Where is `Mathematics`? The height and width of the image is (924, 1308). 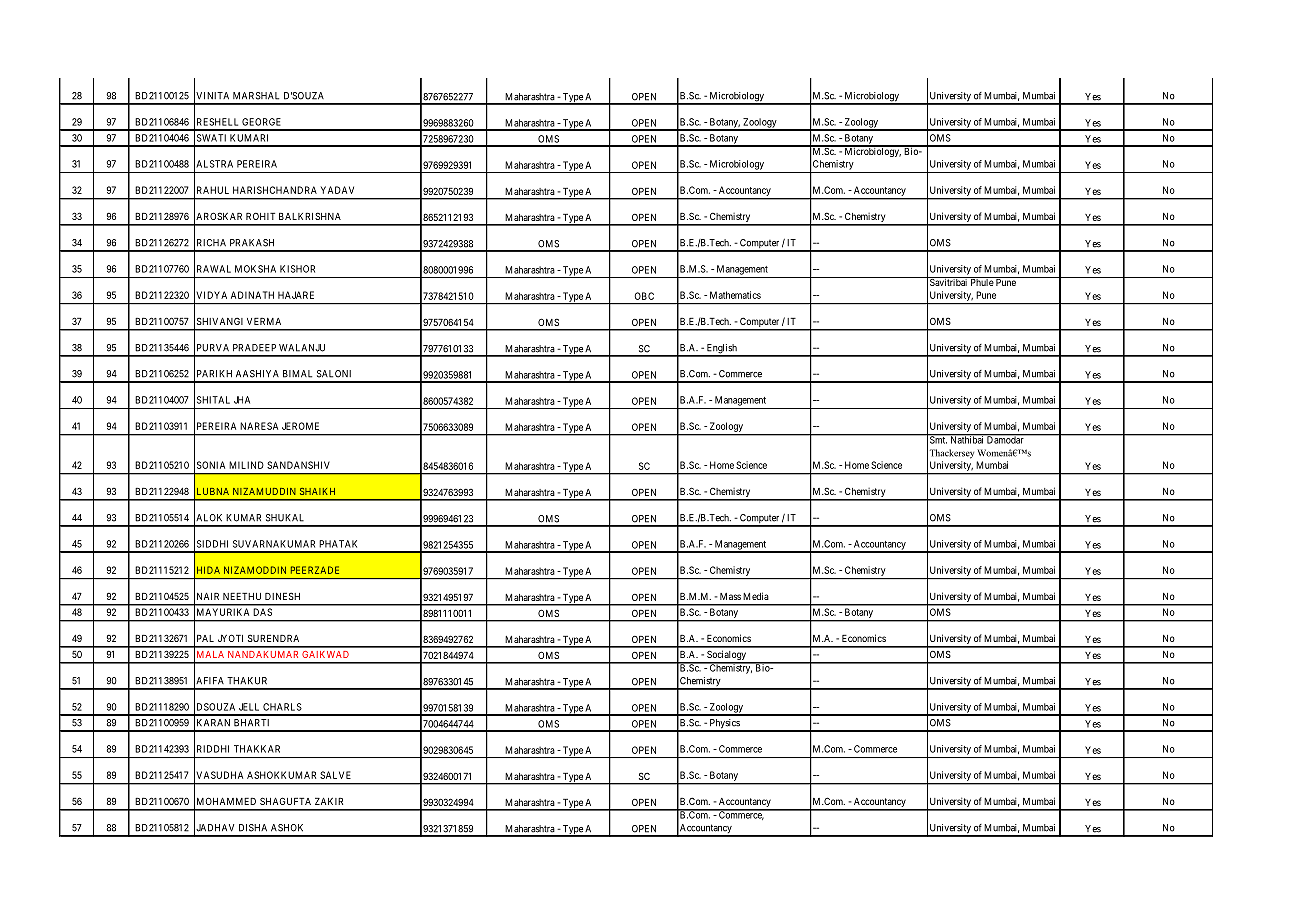
Mathematics is located at coordinates (735, 295).
